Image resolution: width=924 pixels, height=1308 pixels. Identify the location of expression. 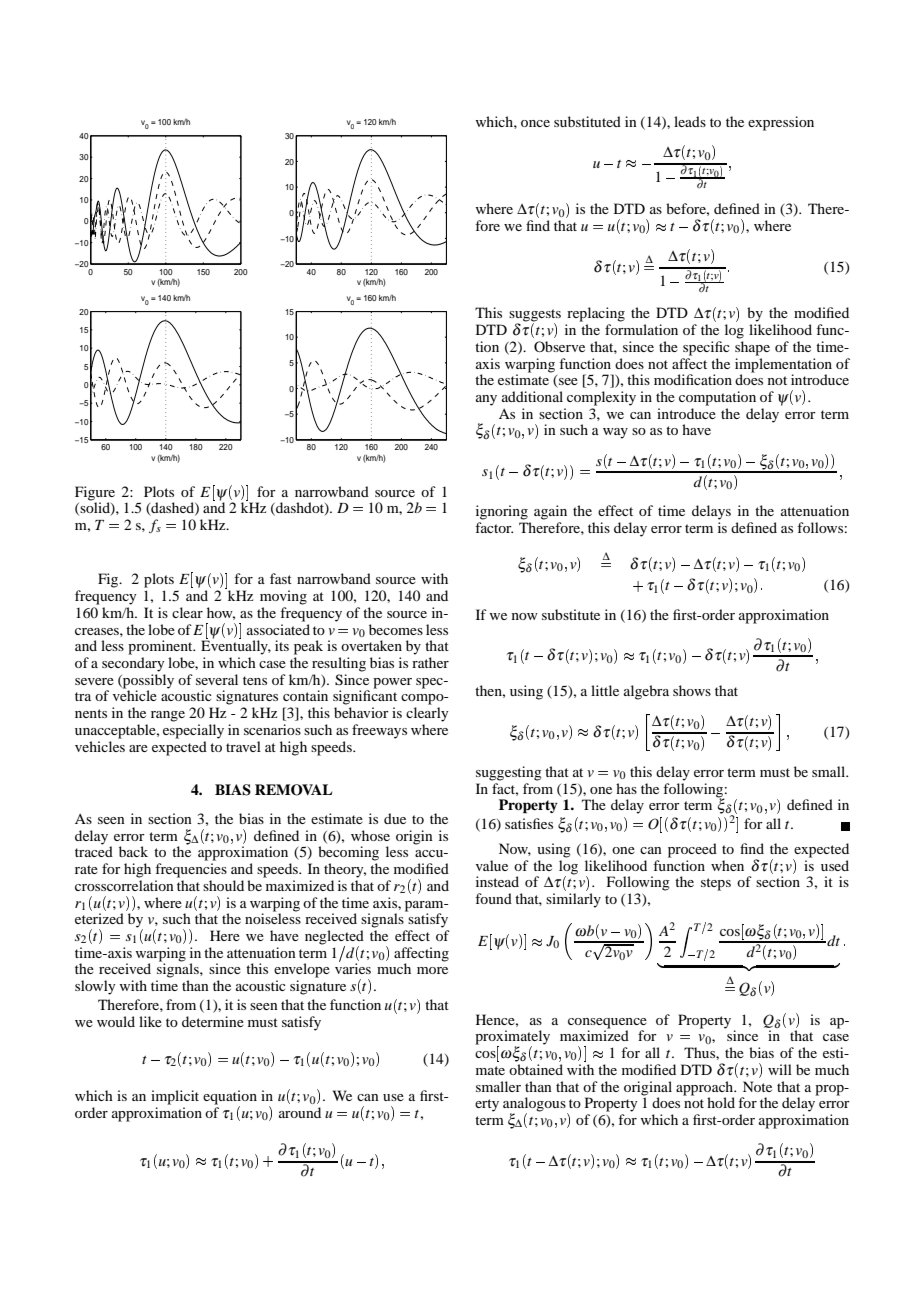
(781, 123).
